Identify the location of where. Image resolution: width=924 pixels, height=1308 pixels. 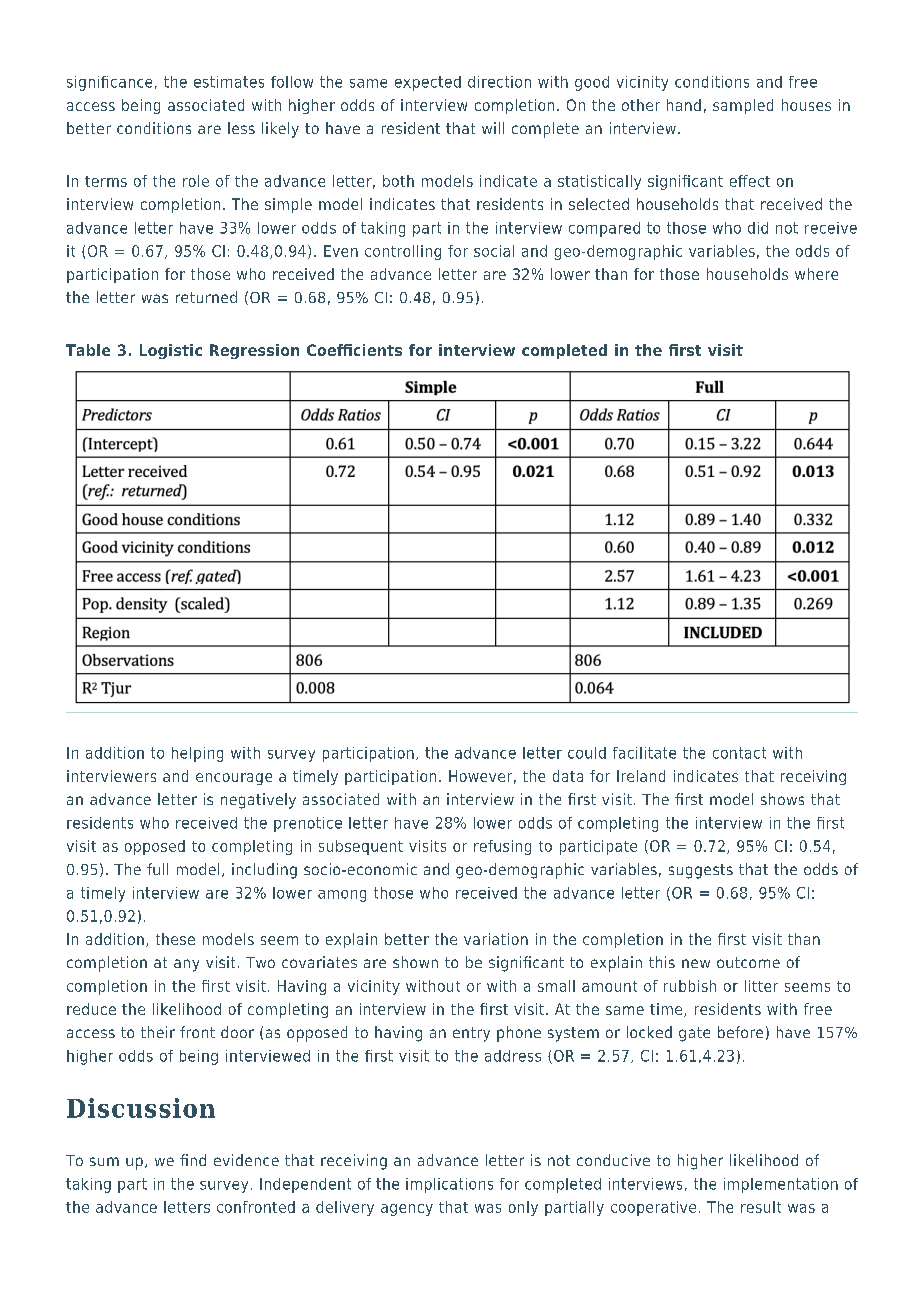
(816, 274).
